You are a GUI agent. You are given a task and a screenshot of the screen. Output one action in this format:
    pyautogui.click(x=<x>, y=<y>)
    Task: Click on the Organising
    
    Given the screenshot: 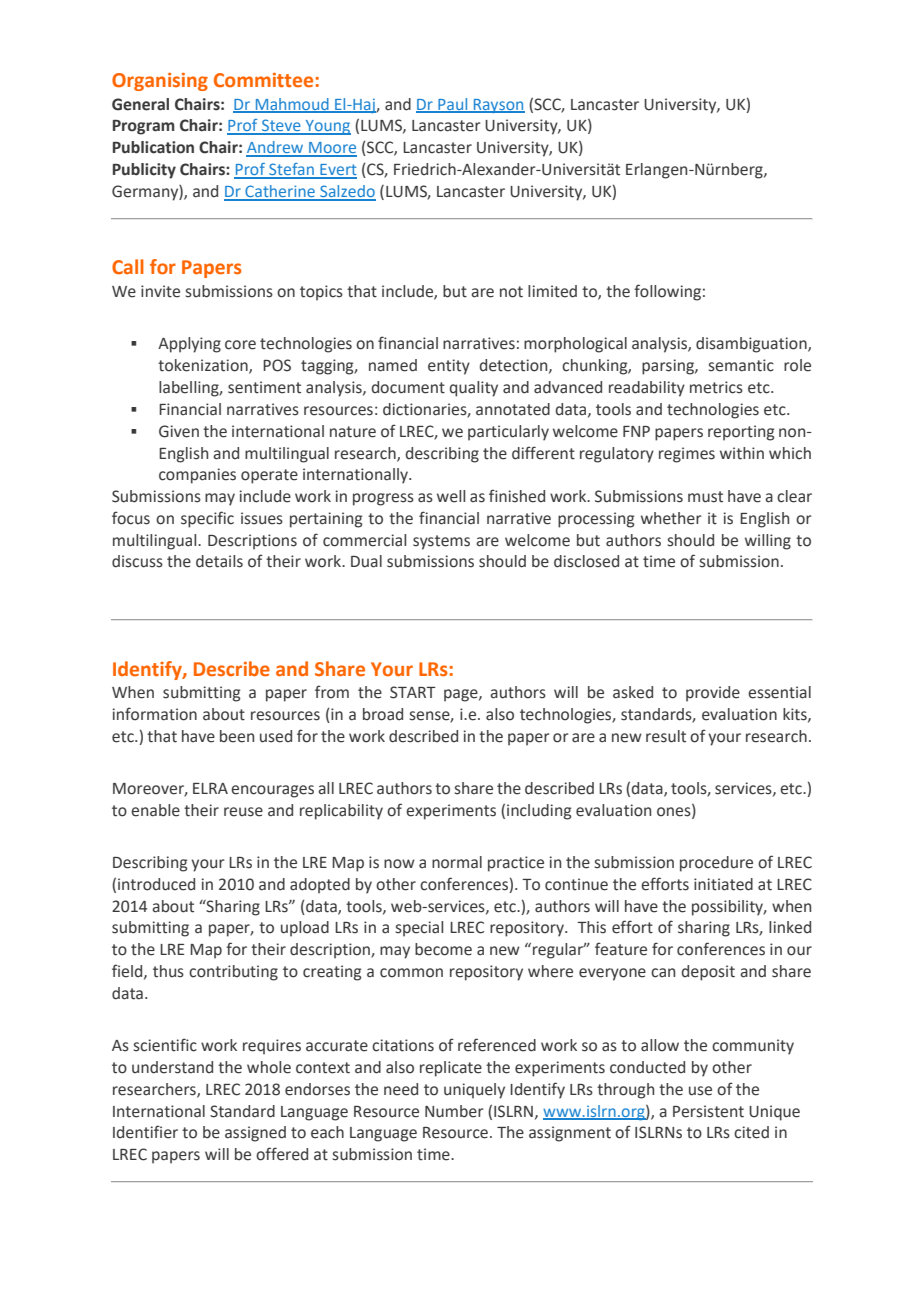 What is the action you would take?
    pyautogui.click(x=160, y=82)
